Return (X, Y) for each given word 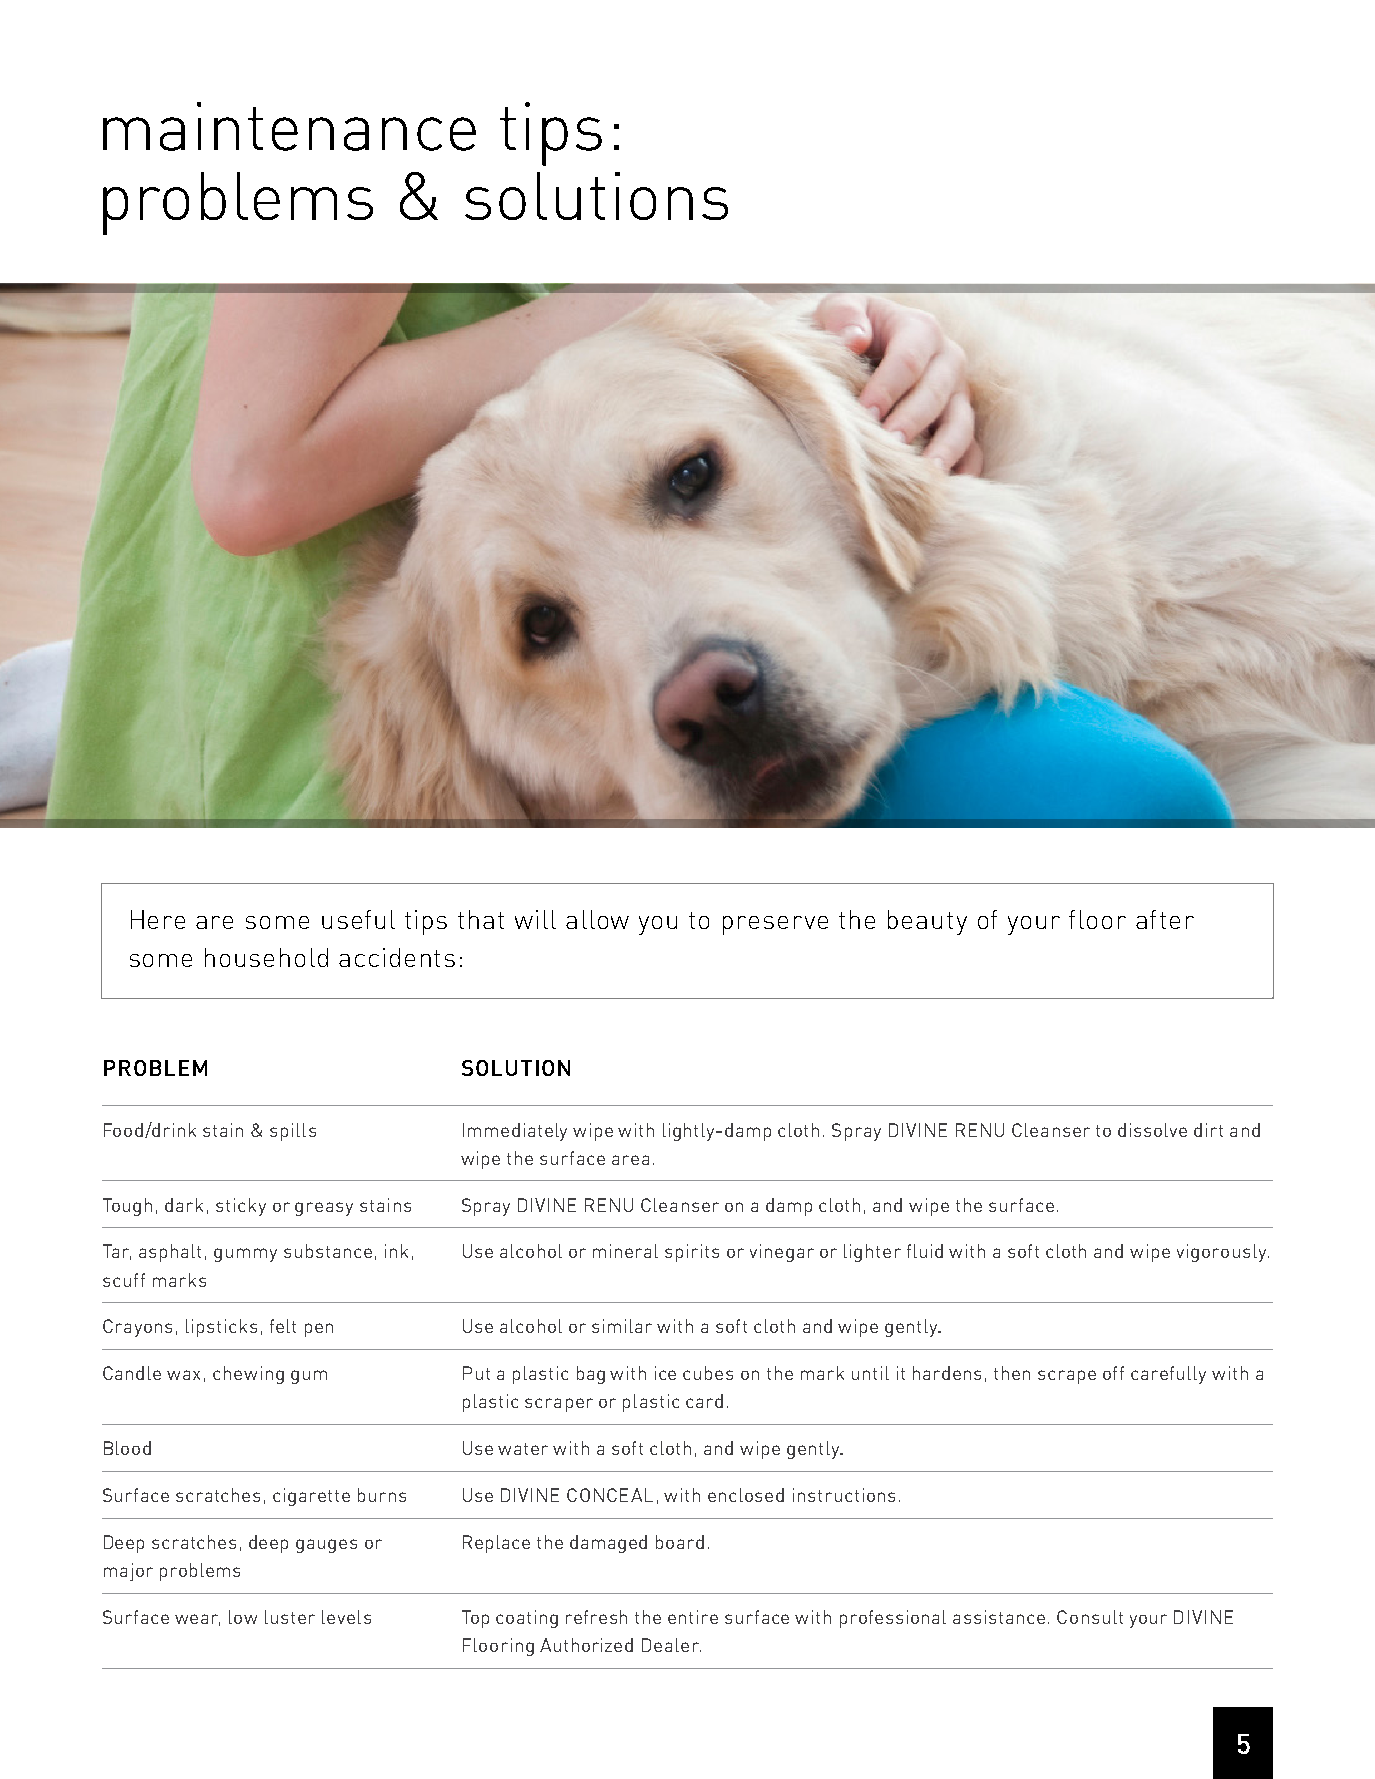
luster (290, 1617)
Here (158, 919)
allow (597, 919)
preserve (775, 925)
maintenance (289, 126)
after (1165, 919)
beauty (927, 922)
